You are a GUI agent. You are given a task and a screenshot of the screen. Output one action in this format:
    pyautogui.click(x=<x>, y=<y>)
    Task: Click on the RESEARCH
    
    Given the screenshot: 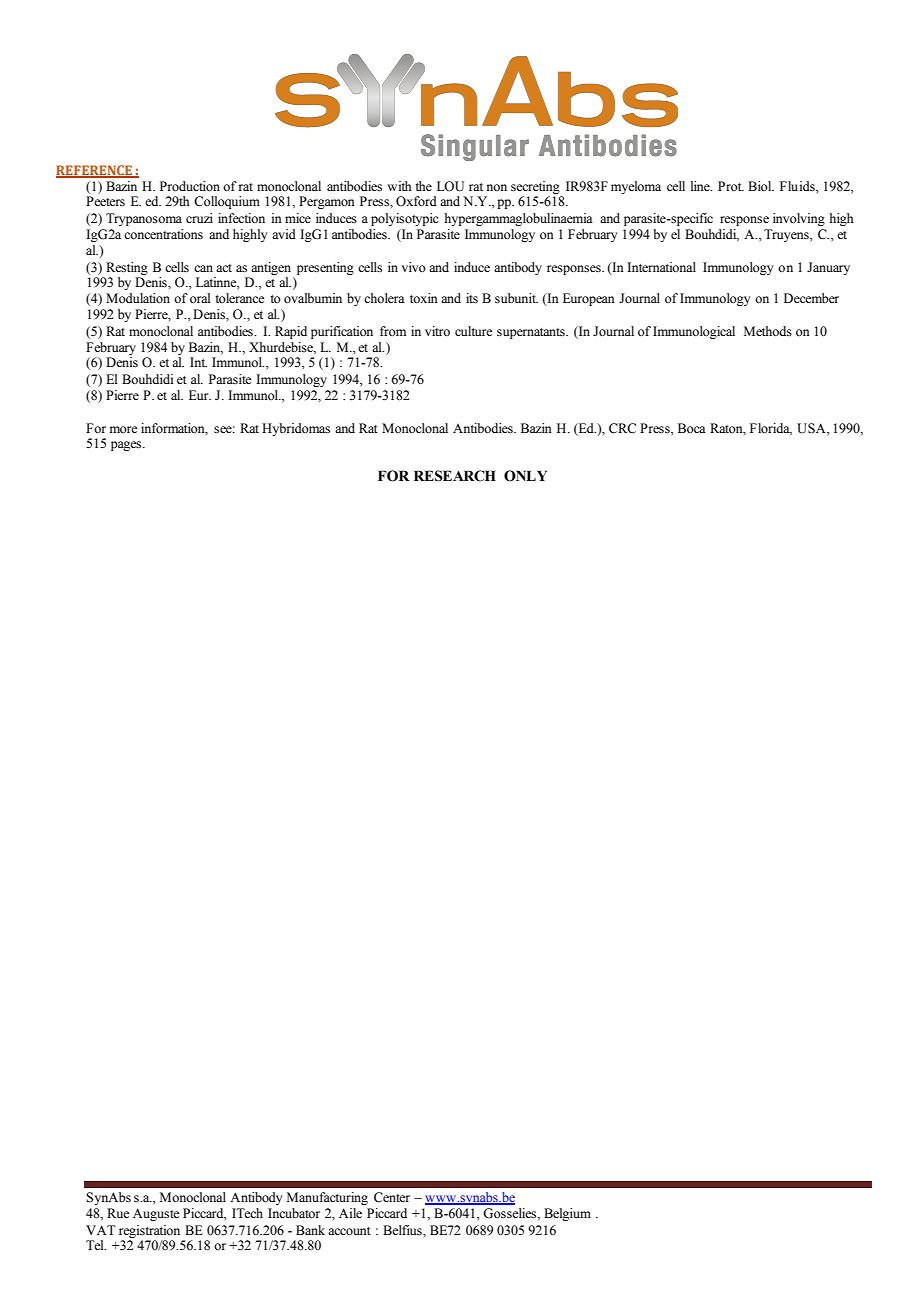 What is the action you would take?
    pyautogui.click(x=455, y=476)
